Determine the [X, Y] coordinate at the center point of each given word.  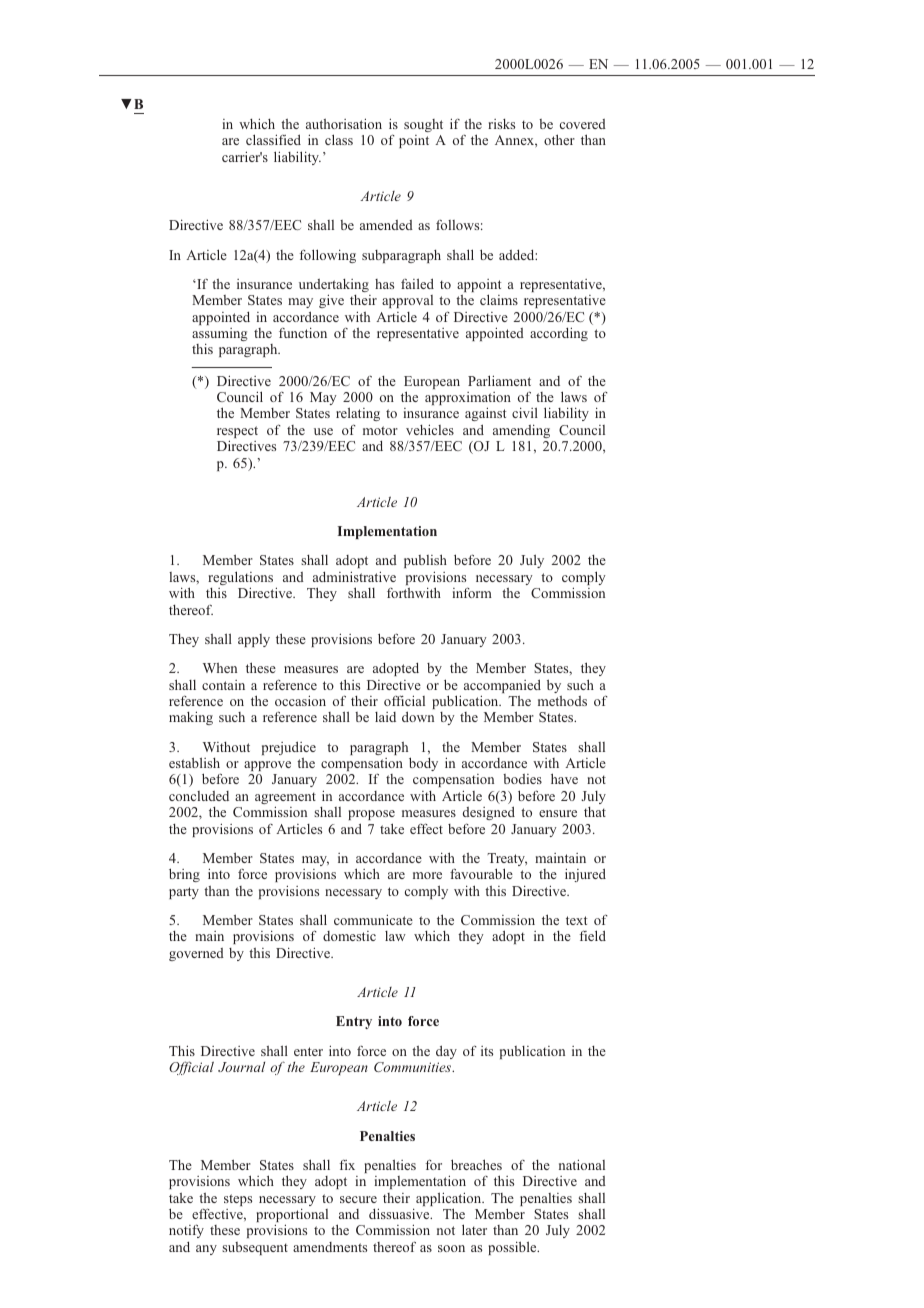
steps [238, 1200]
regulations [240, 579]
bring [184, 875]
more [427, 875]
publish [425, 563]
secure [358, 1199]
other [559, 139]
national [582, 1164]
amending [521, 431]
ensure [558, 813]
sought [423, 125]
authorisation [344, 123]
